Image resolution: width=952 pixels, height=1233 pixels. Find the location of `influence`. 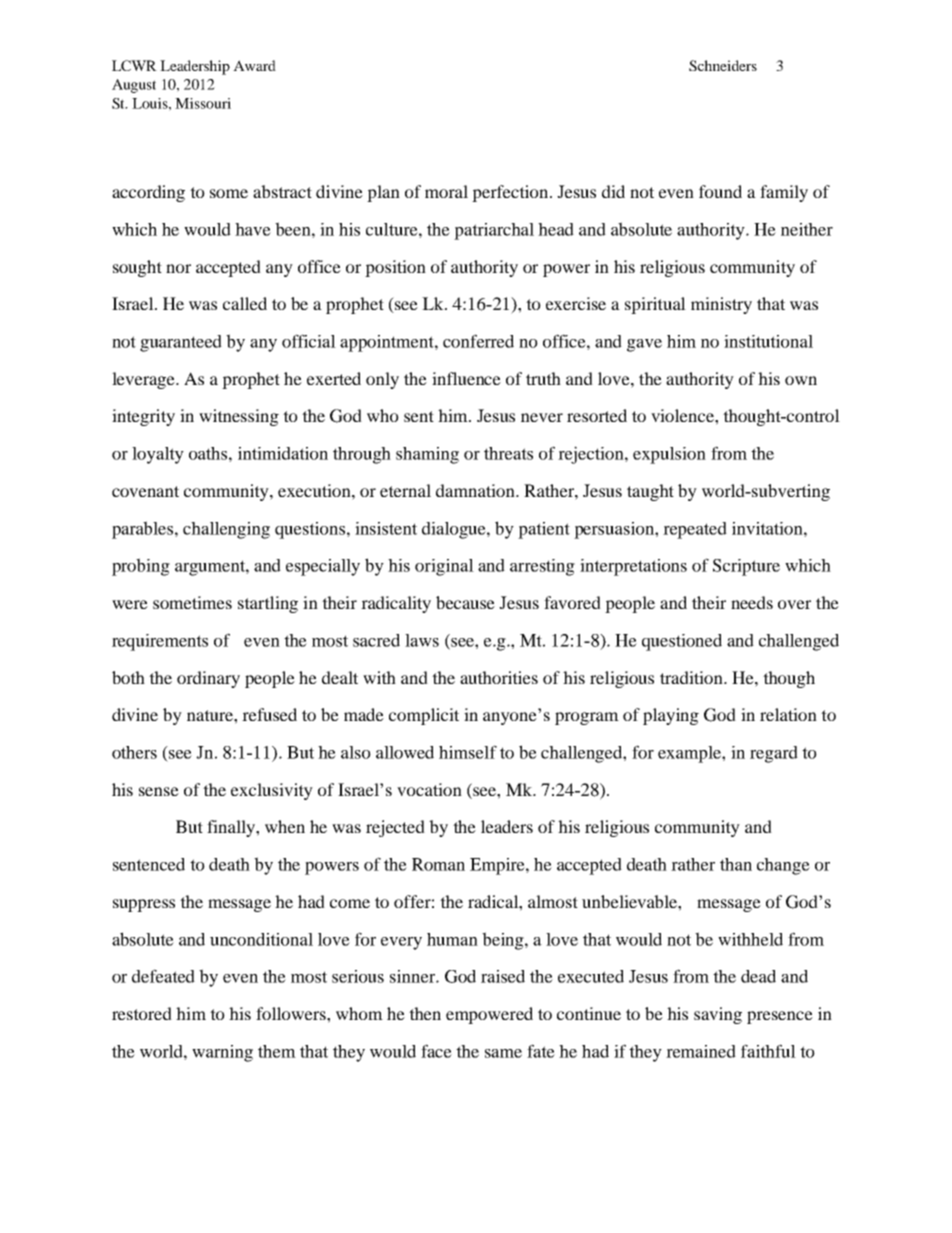

influence is located at coordinates (466, 378).
